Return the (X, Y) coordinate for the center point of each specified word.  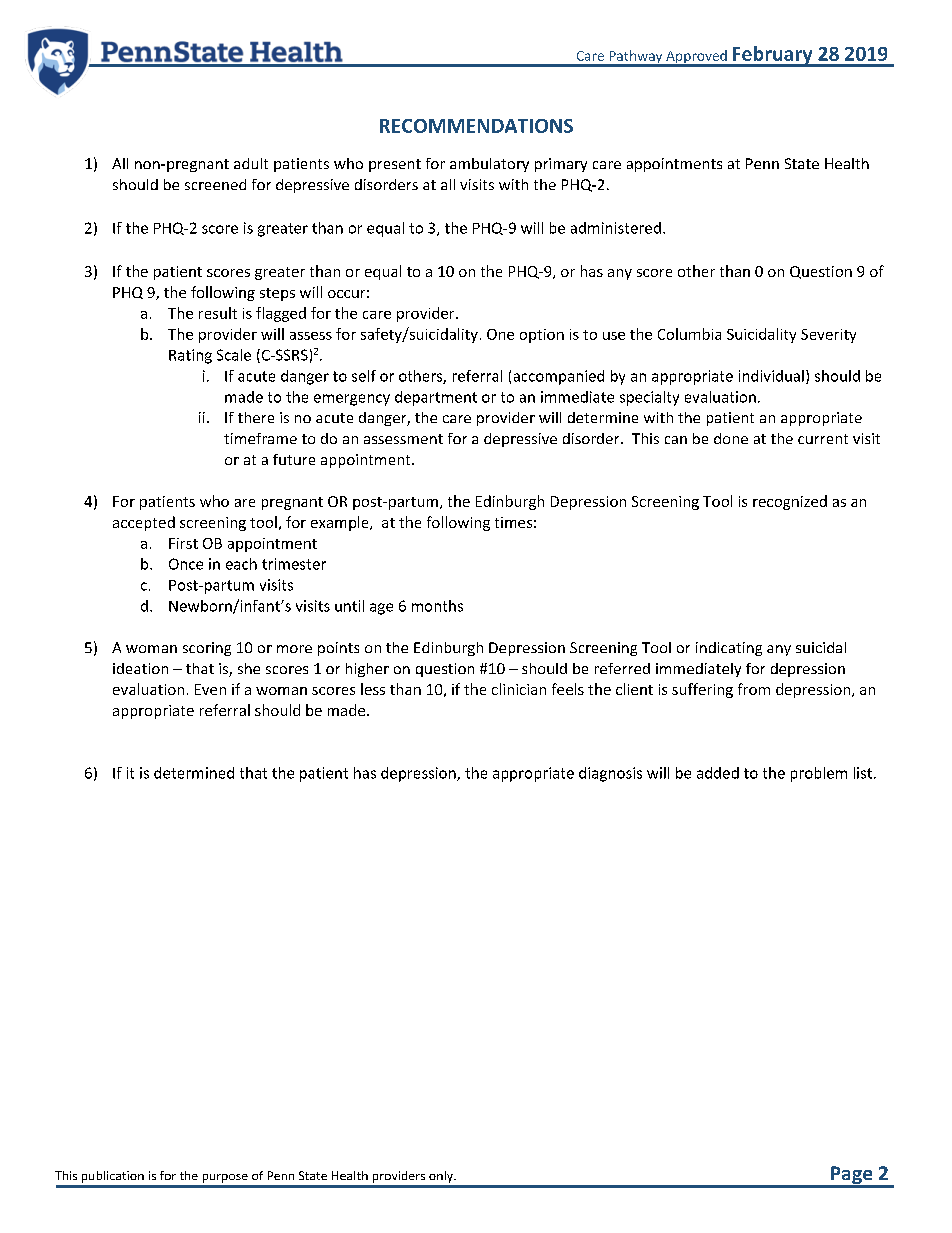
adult (251, 163)
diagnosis (610, 774)
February (772, 56)
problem (819, 774)
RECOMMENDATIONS (476, 126)
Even (210, 689)
